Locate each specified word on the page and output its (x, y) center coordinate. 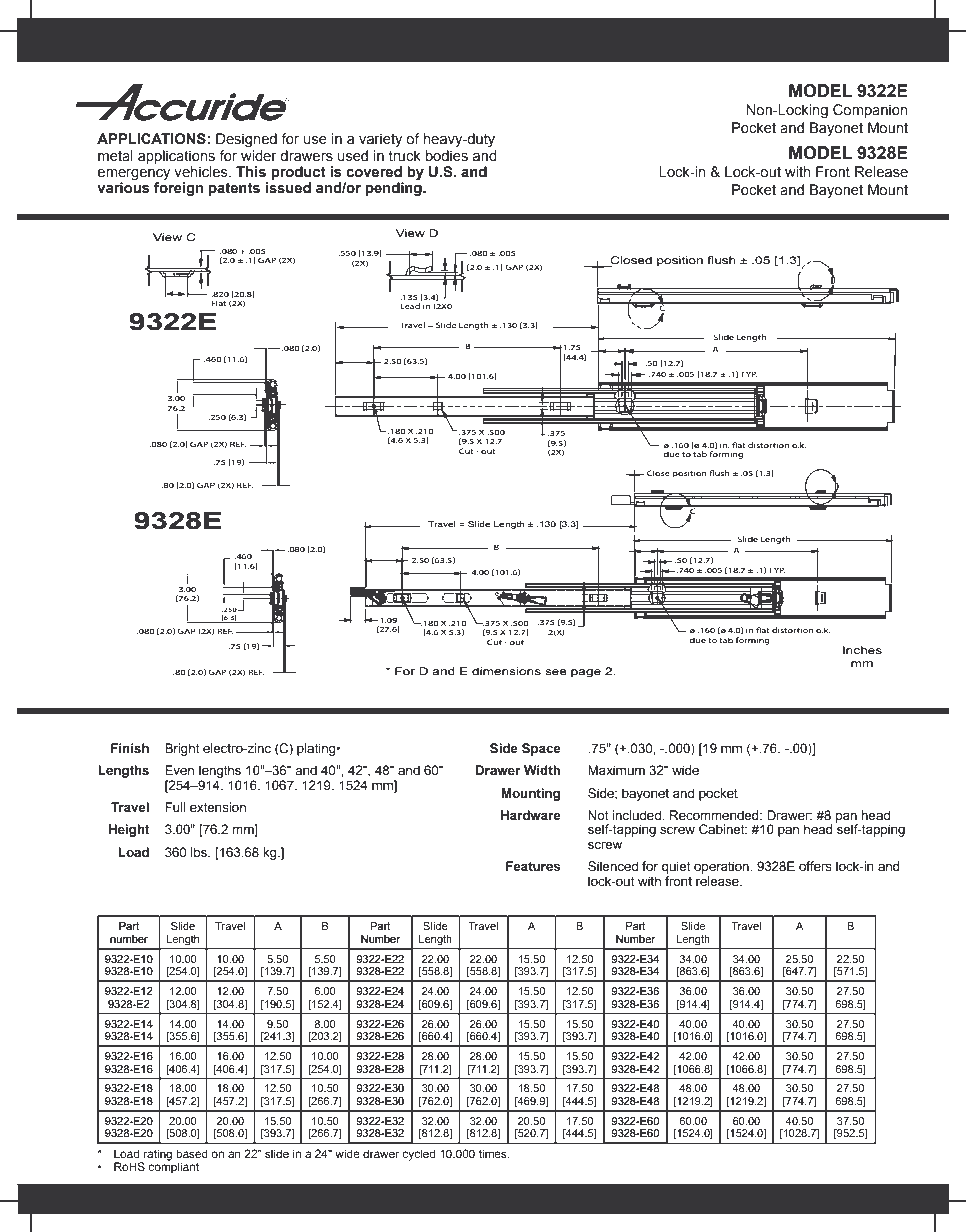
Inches (862, 650)
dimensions (506, 671)
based (192, 1153)
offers (815, 866)
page (586, 673)
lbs (200, 852)
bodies (447, 156)
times (494, 1153)
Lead (410, 306)
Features (533, 866)
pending (395, 188)
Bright (182, 749)
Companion (870, 111)
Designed (246, 140)
